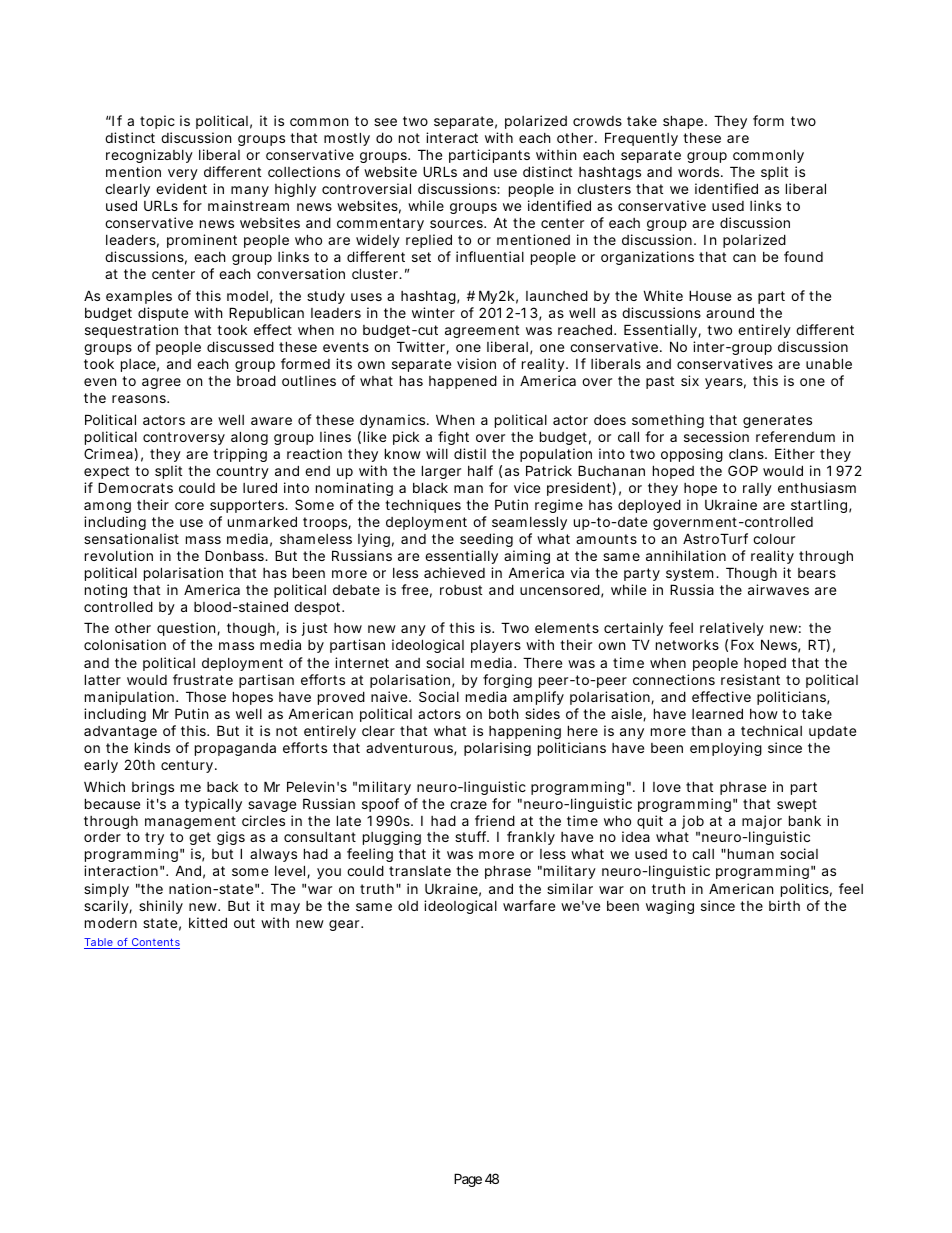 Image resolution: width=952 pixels, height=1233 pixels. Describe the element at coordinates (458, 224) in the screenshot. I see `sources` at that location.
